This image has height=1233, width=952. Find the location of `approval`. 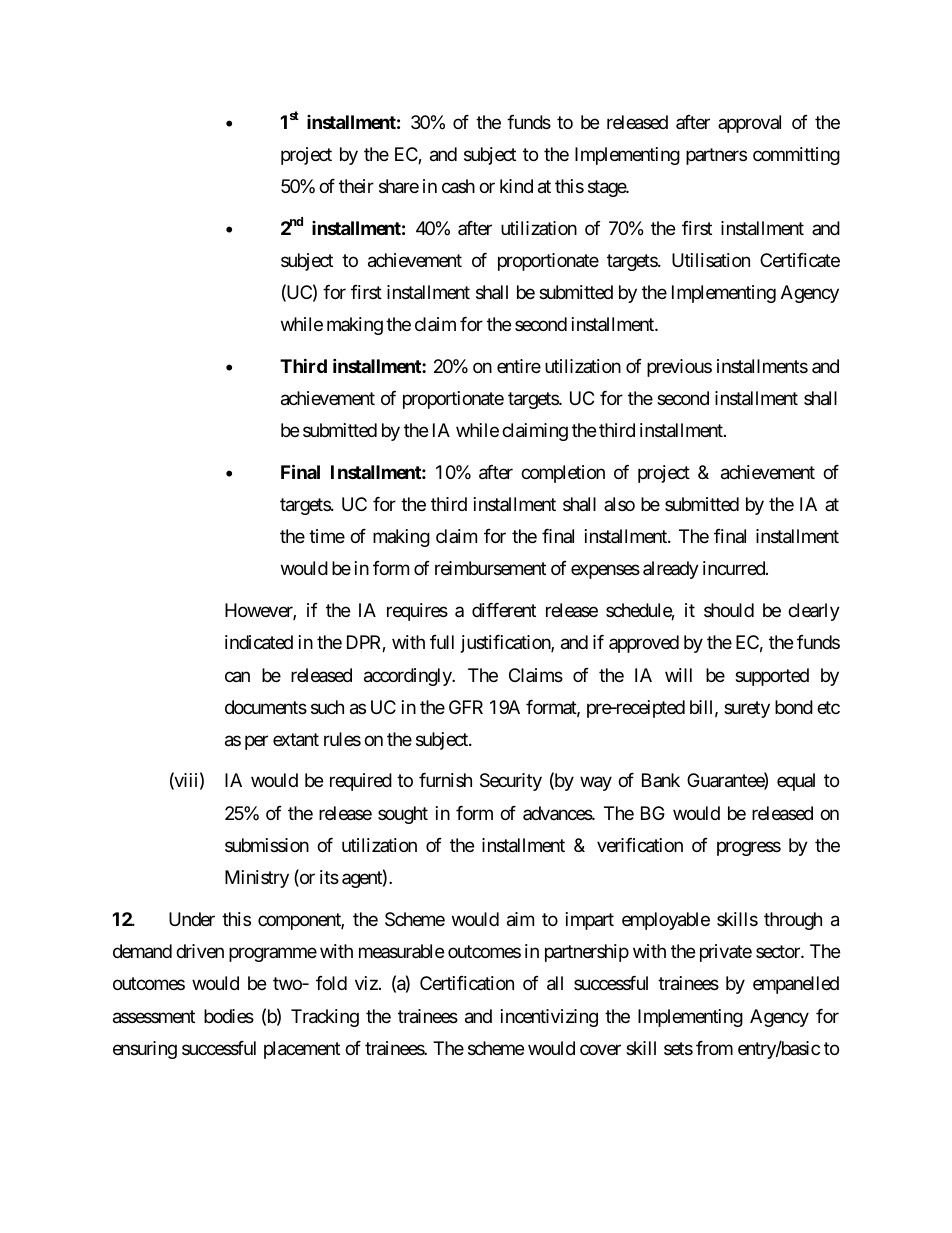

approval is located at coordinates (749, 124).
